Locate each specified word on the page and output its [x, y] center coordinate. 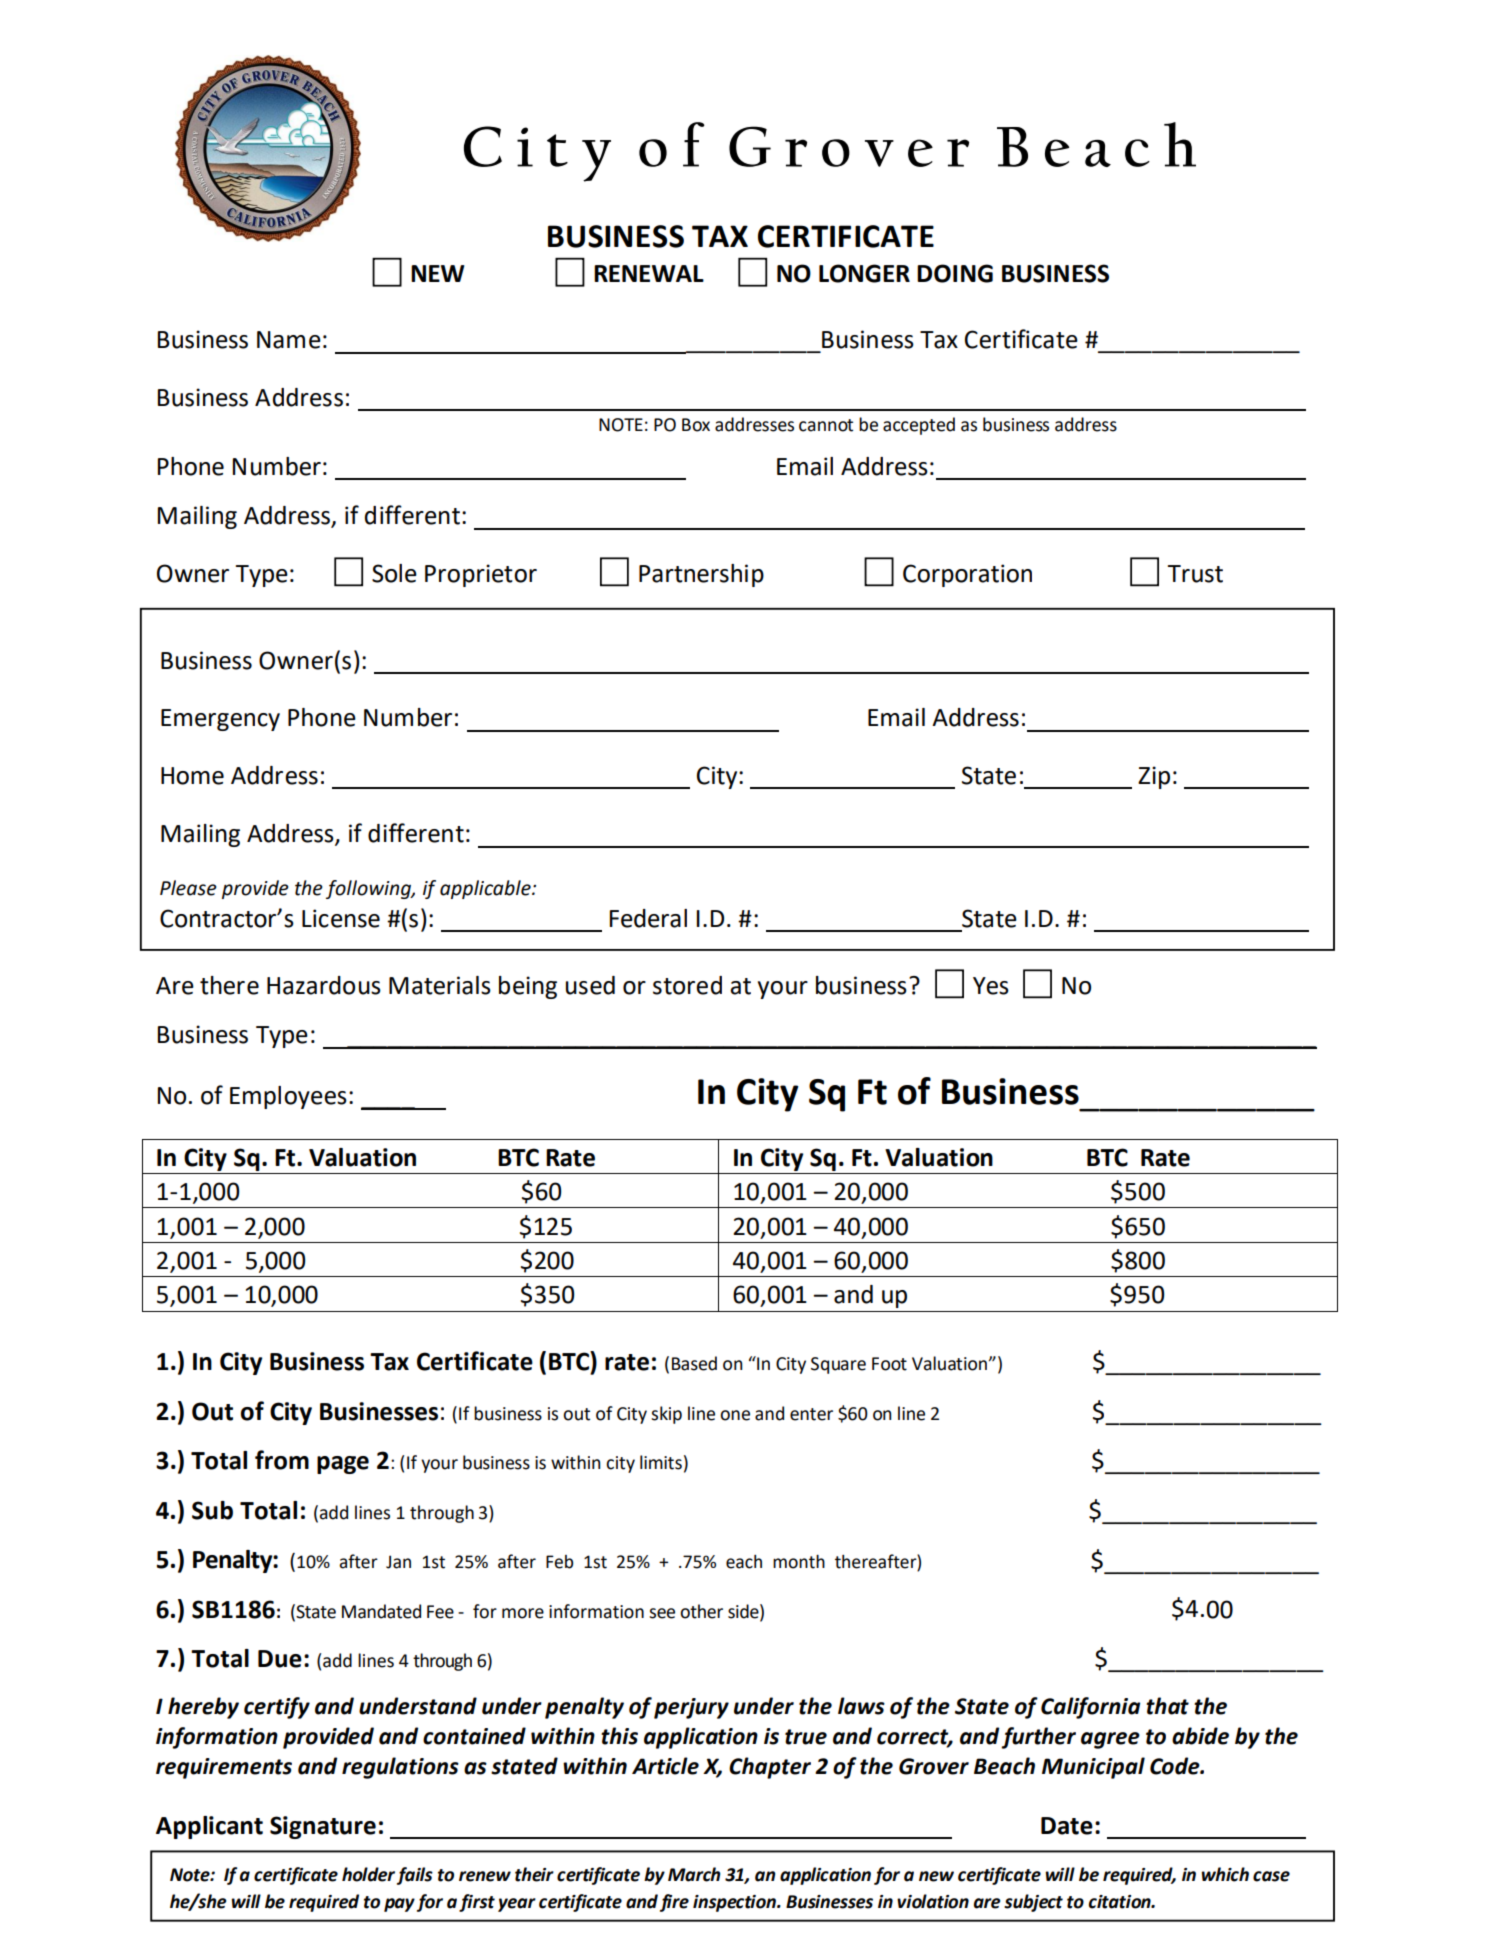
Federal [648, 918]
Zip [1154, 777]
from [282, 1460]
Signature [323, 1827]
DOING [955, 273]
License [341, 918]
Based [694, 1363]
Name [289, 340]
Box [696, 425]
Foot [889, 1364]
